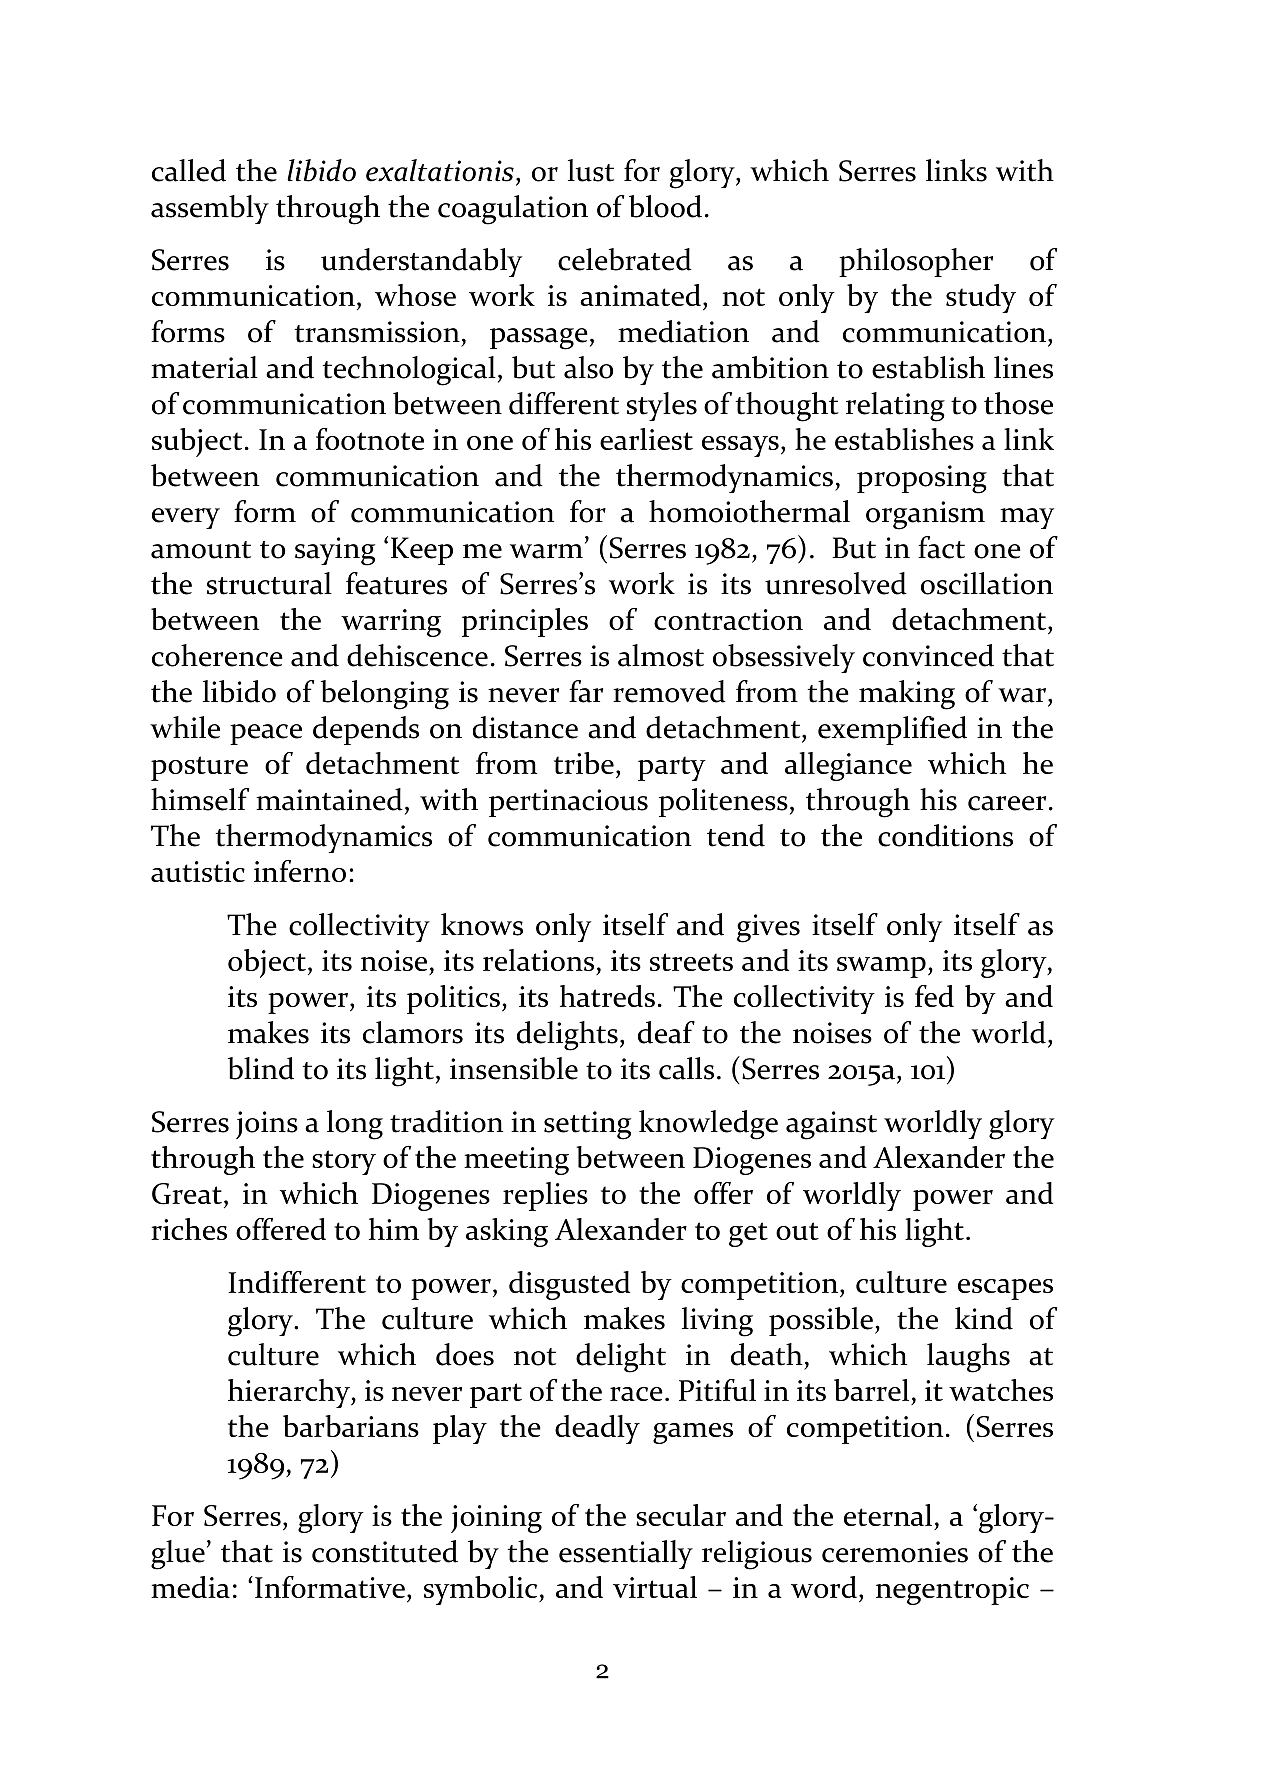  Describe the element at coordinates (916, 262) in the screenshot. I see `philosopher` at that location.
